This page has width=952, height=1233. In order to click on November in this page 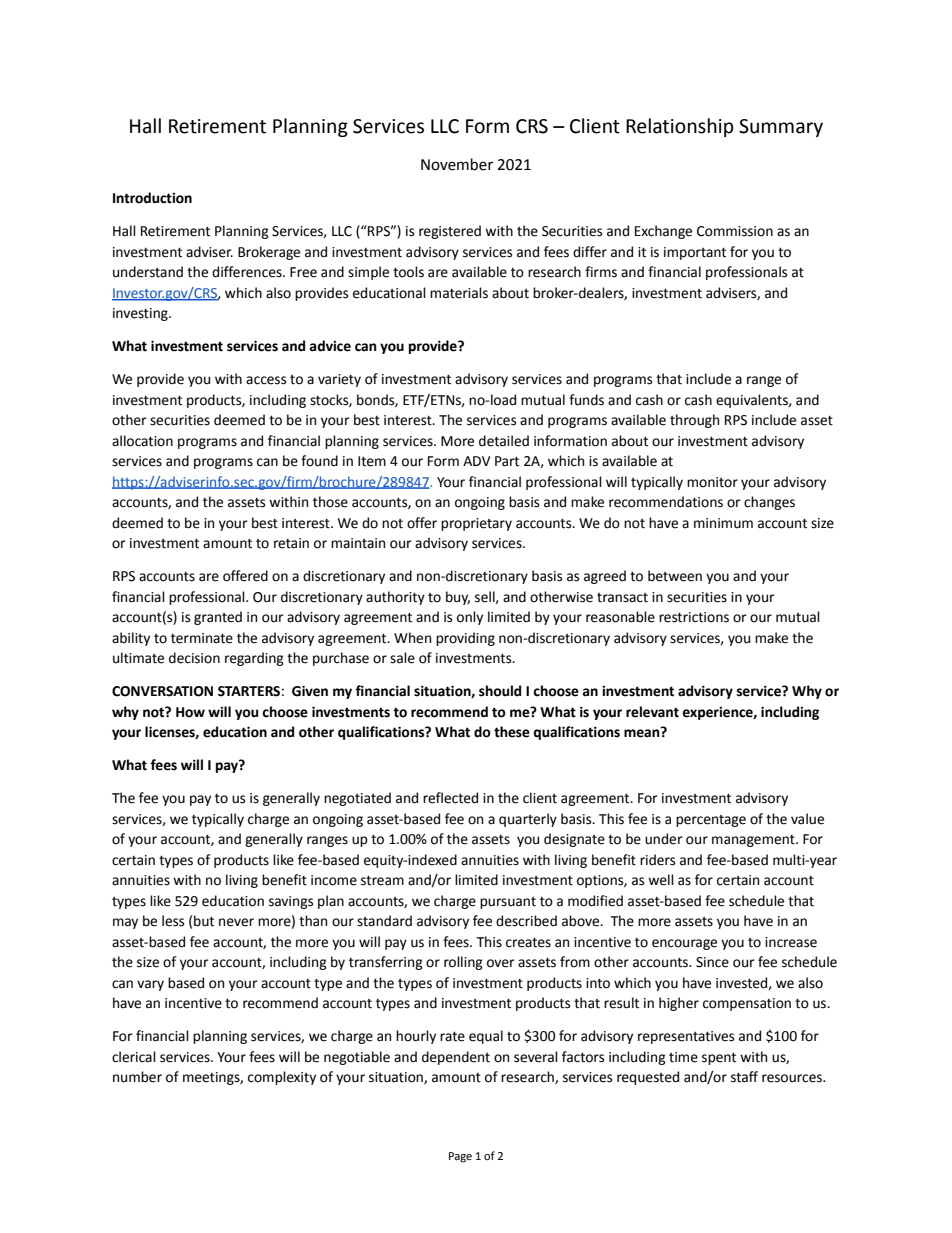, I will do `click(457, 164)`.
